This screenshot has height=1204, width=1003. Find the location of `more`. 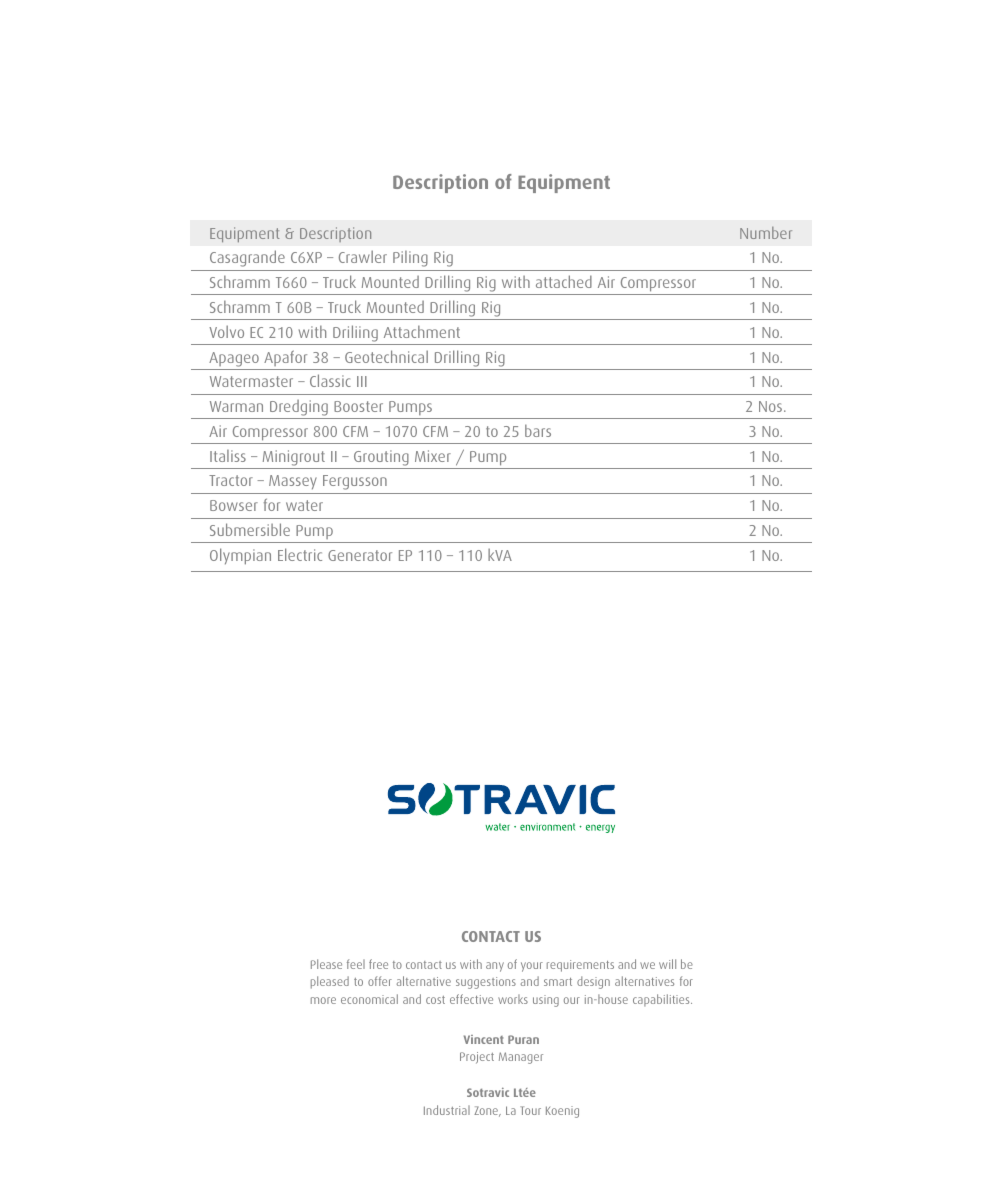

more is located at coordinates (323, 1000).
